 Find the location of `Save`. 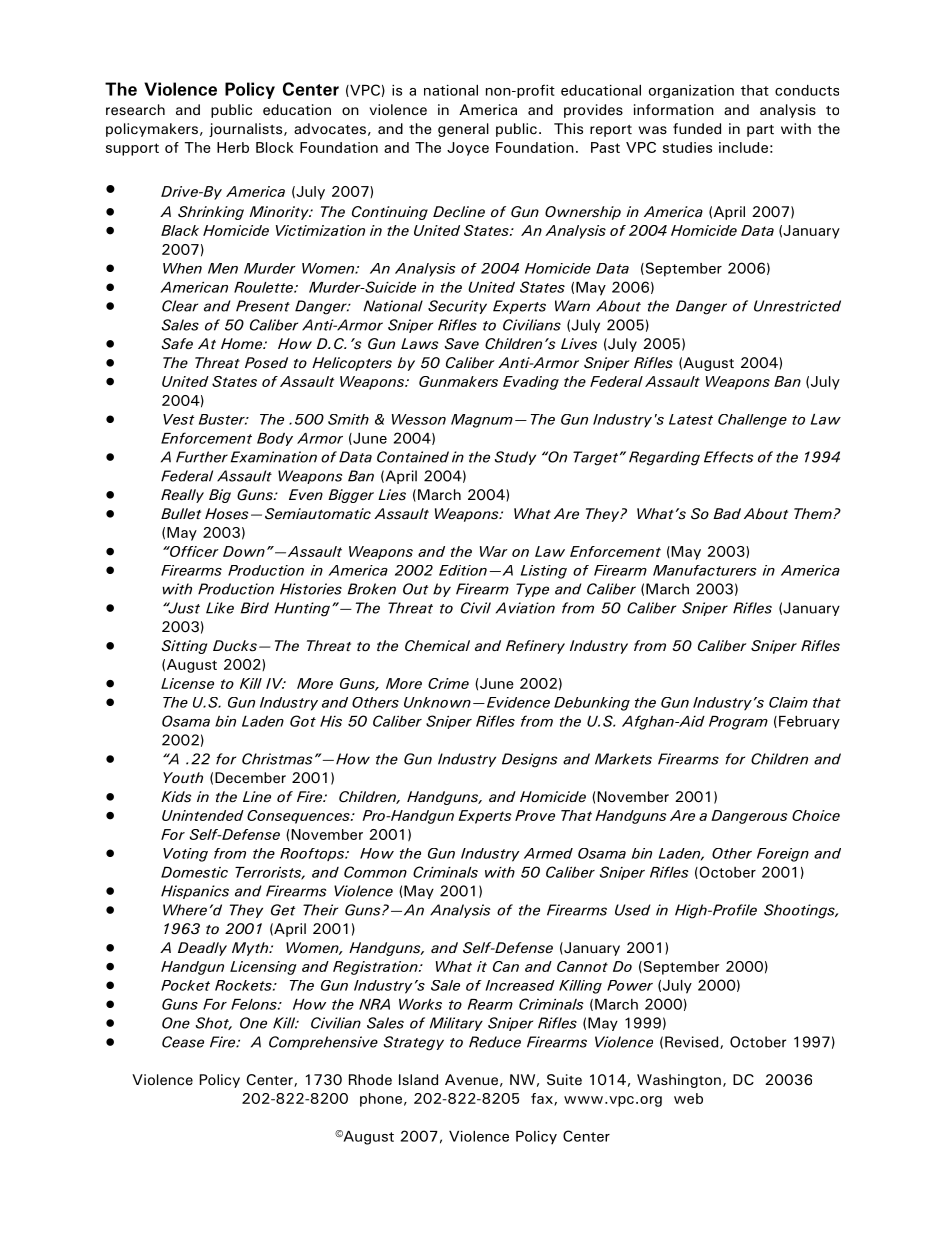

Save is located at coordinates (462, 344).
